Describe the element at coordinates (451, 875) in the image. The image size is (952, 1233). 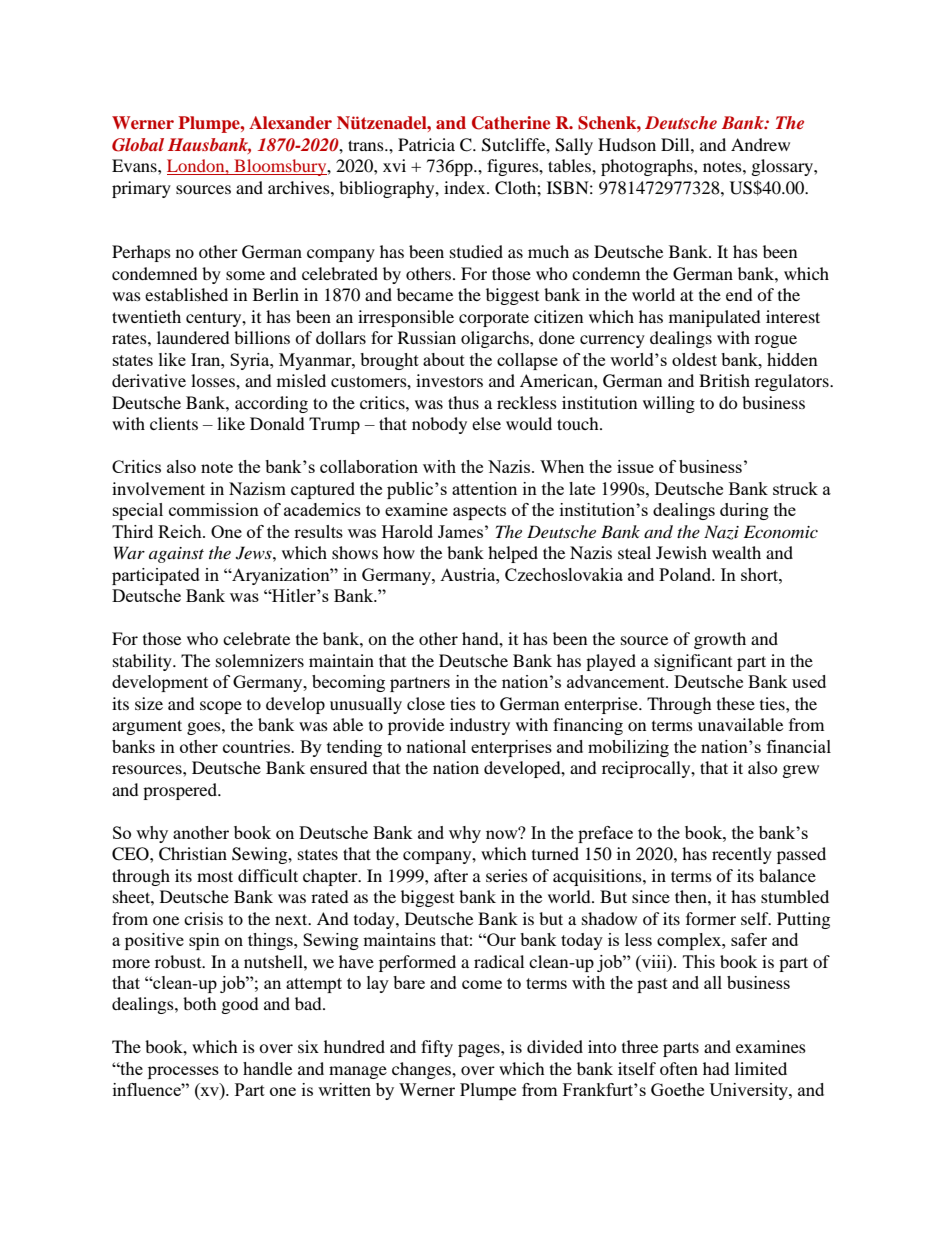
I see `after` at that location.
